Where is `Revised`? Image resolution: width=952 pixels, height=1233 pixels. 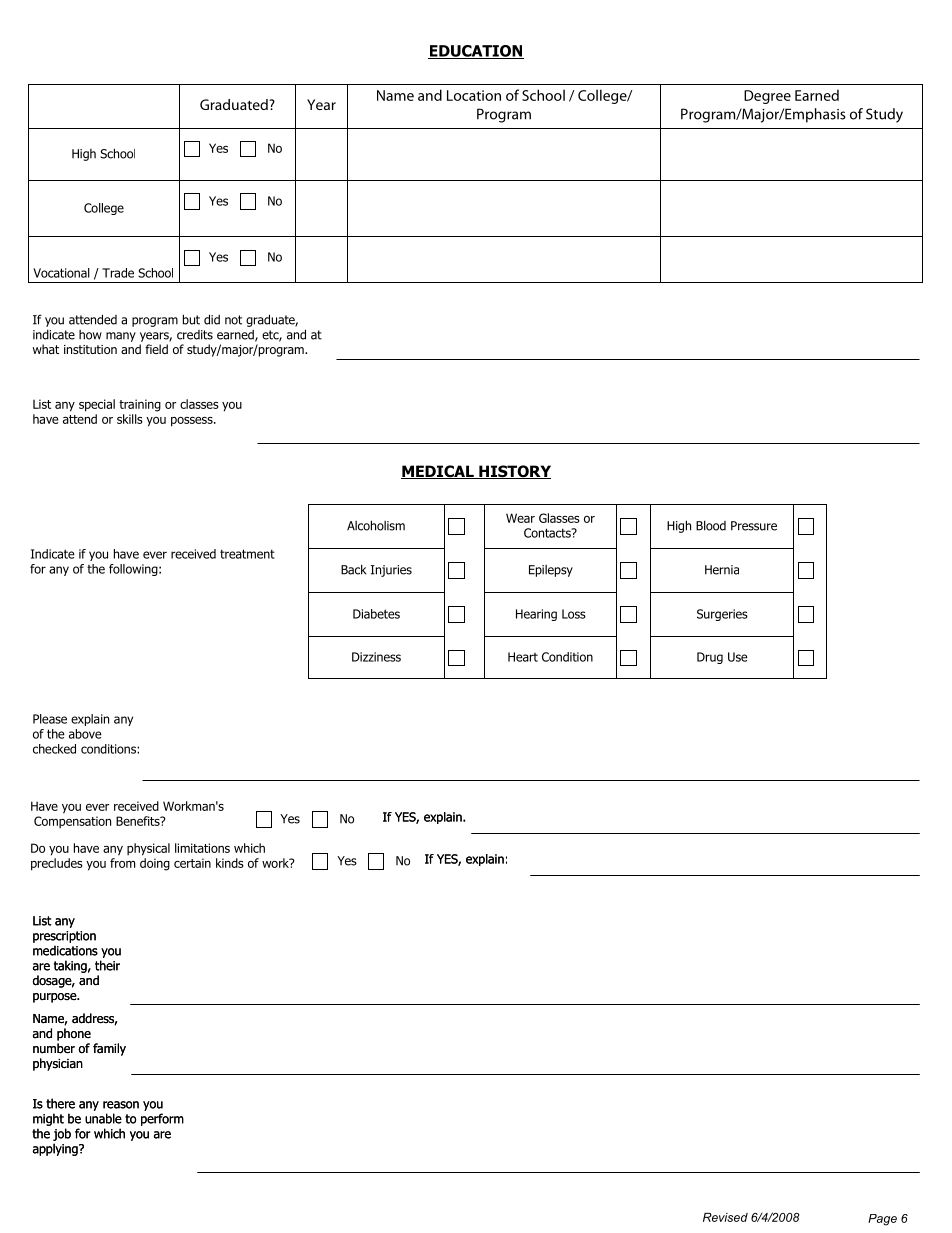 Revised is located at coordinates (725, 1217).
